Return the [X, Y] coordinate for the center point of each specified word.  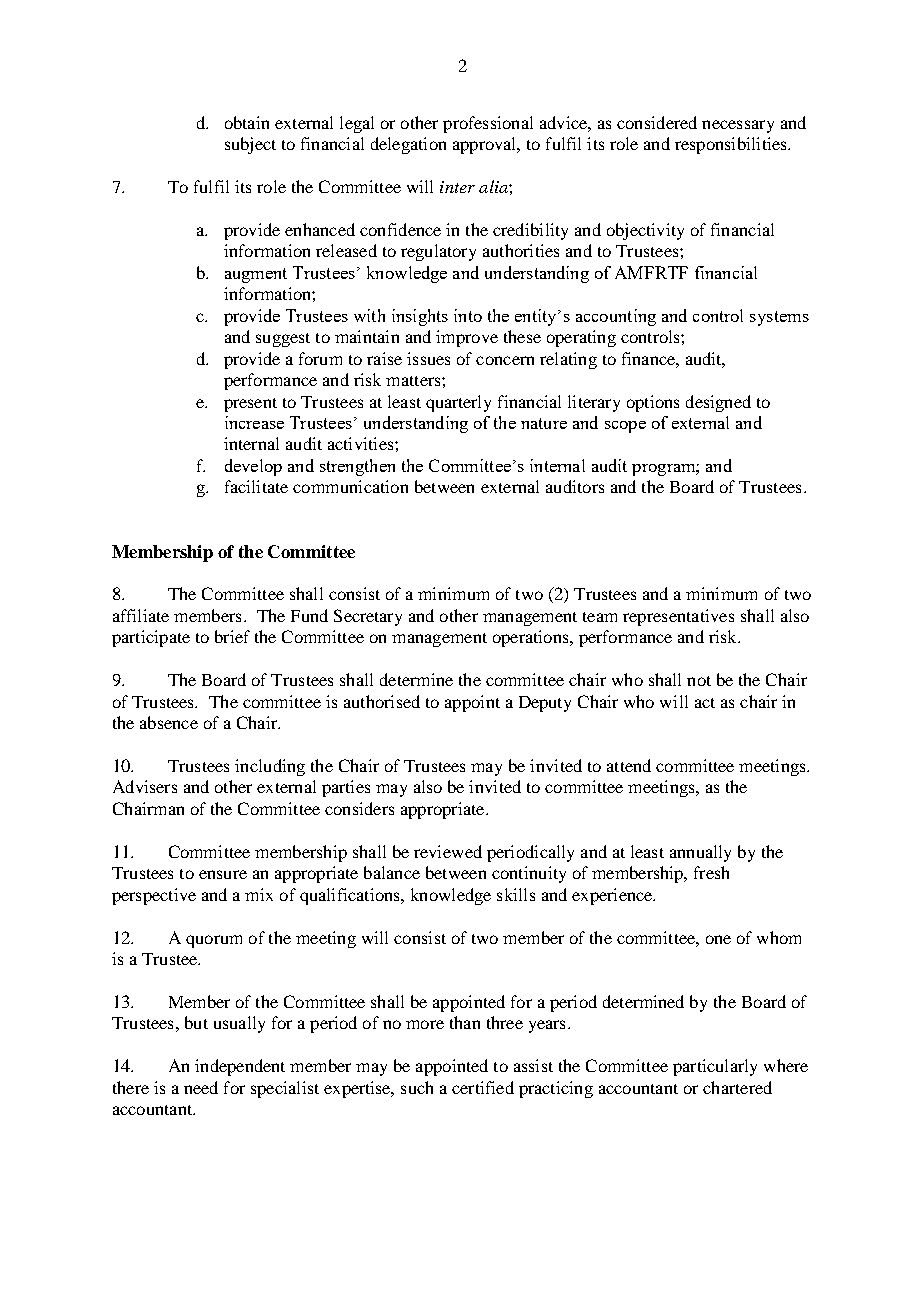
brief [232, 636]
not [699, 681]
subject [250, 145]
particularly [715, 1067]
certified [483, 1087]
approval [486, 145]
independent [240, 1067]
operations [532, 638]
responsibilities [732, 145]
